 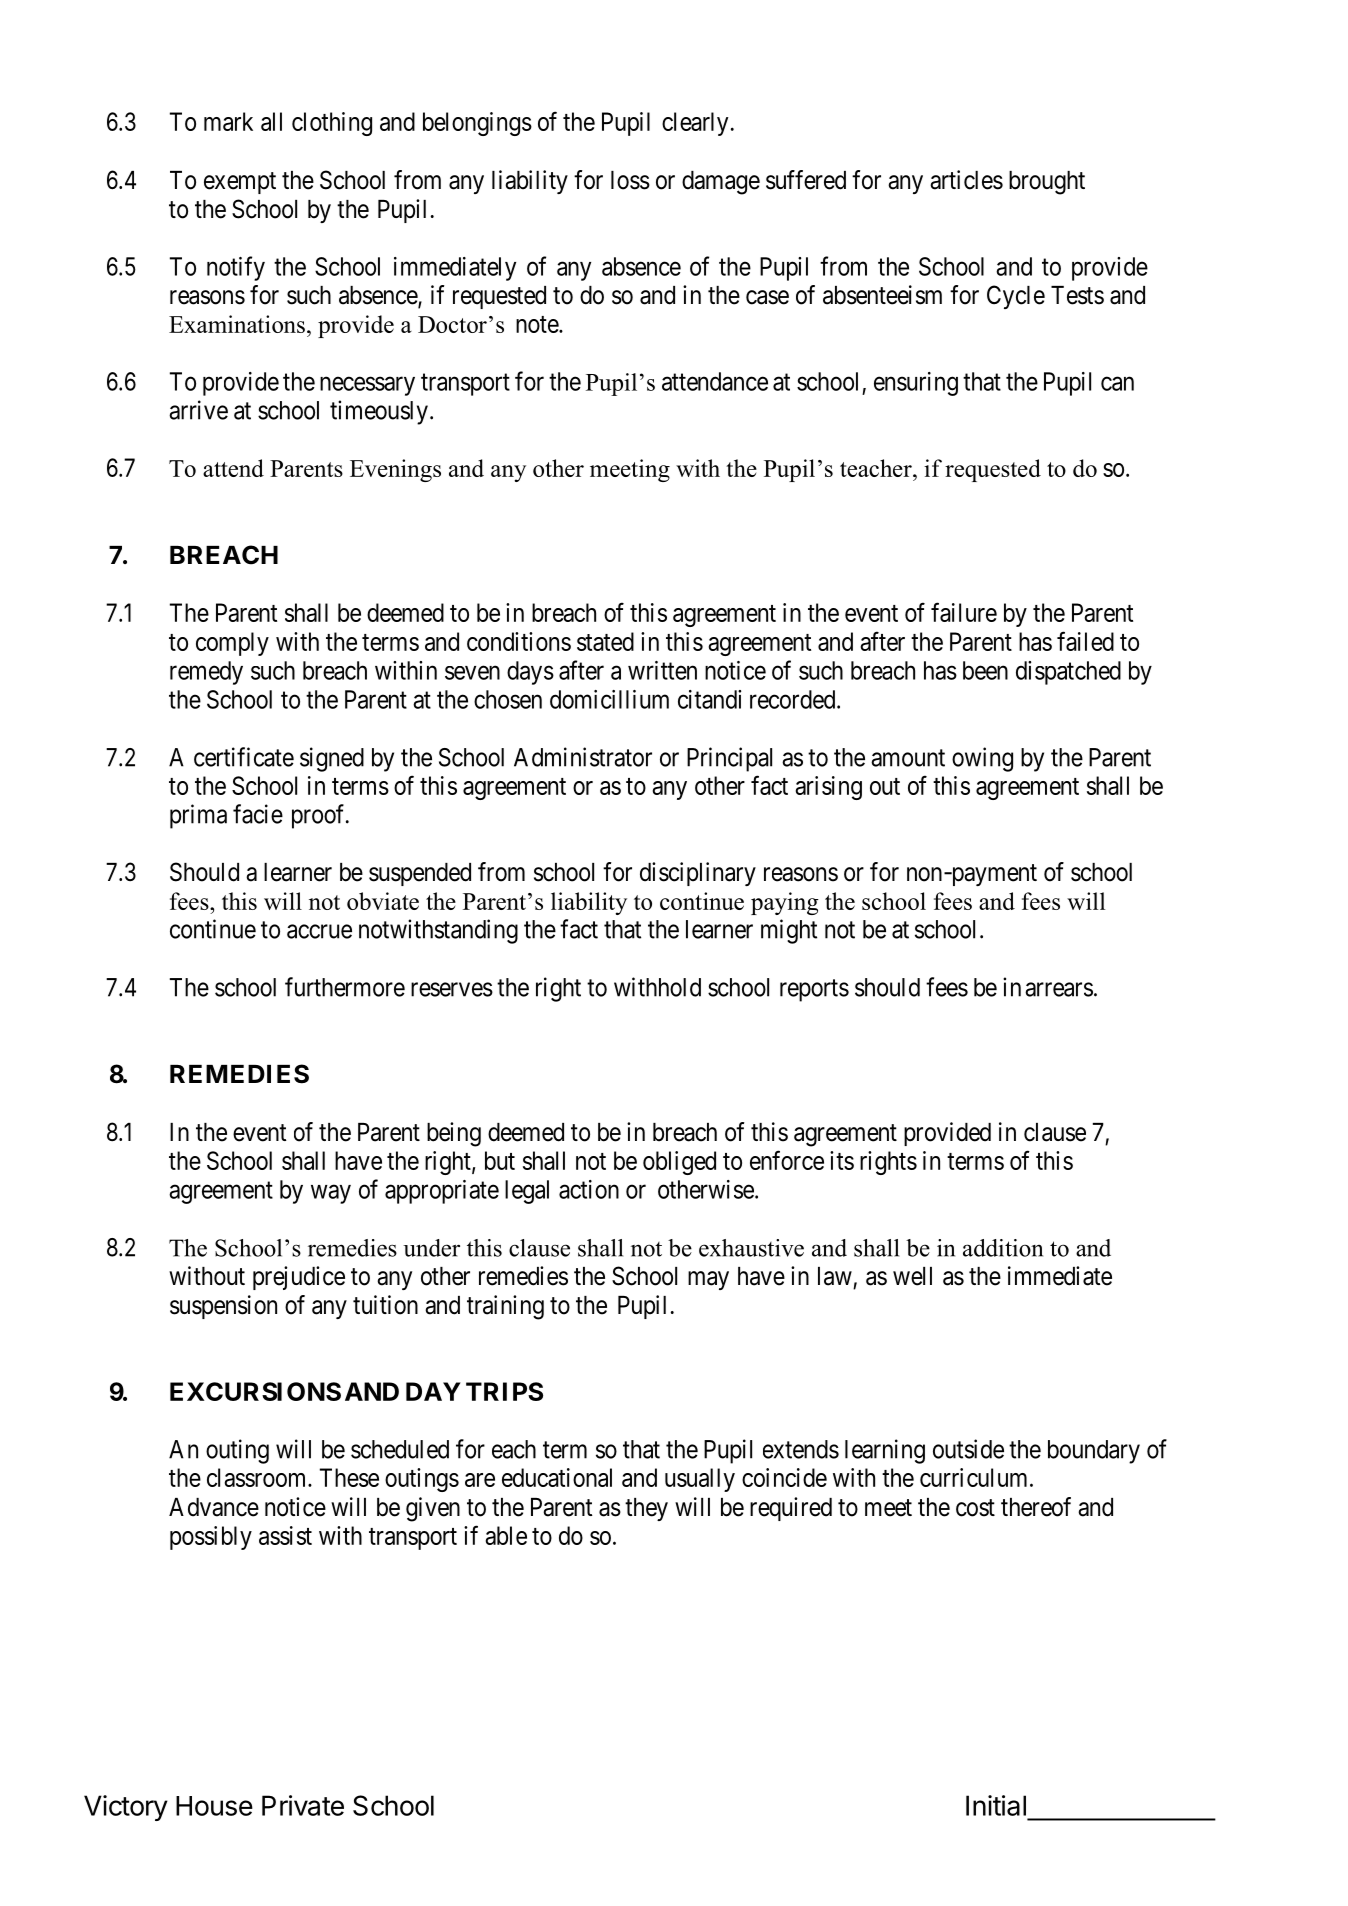 What do you see at coordinates (630, 180) in the page?
I see `loss` at bounding box center [630, 180].
